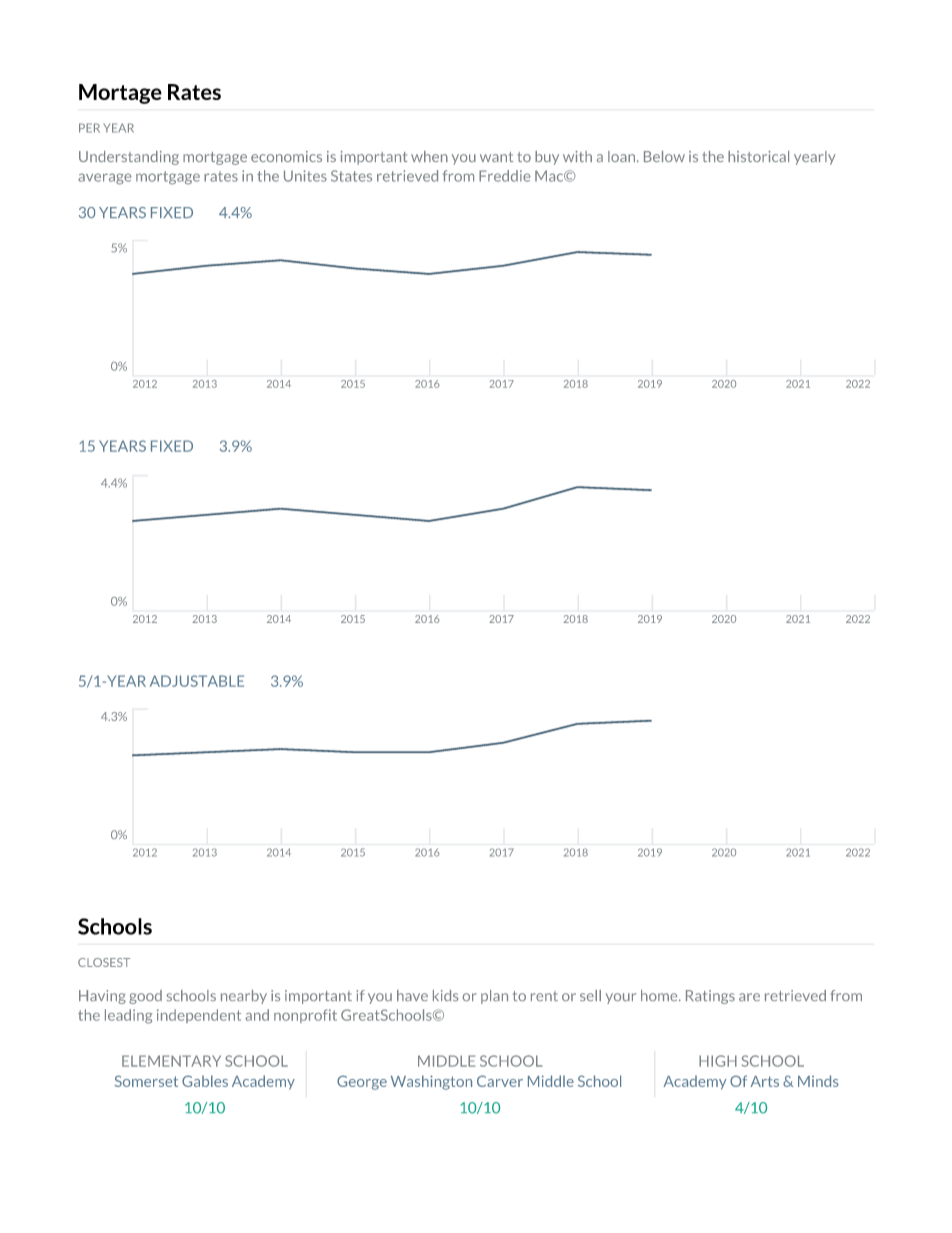  Describe the element at coordinates (504, 176) in the page. I see `Freddie` at that location.
